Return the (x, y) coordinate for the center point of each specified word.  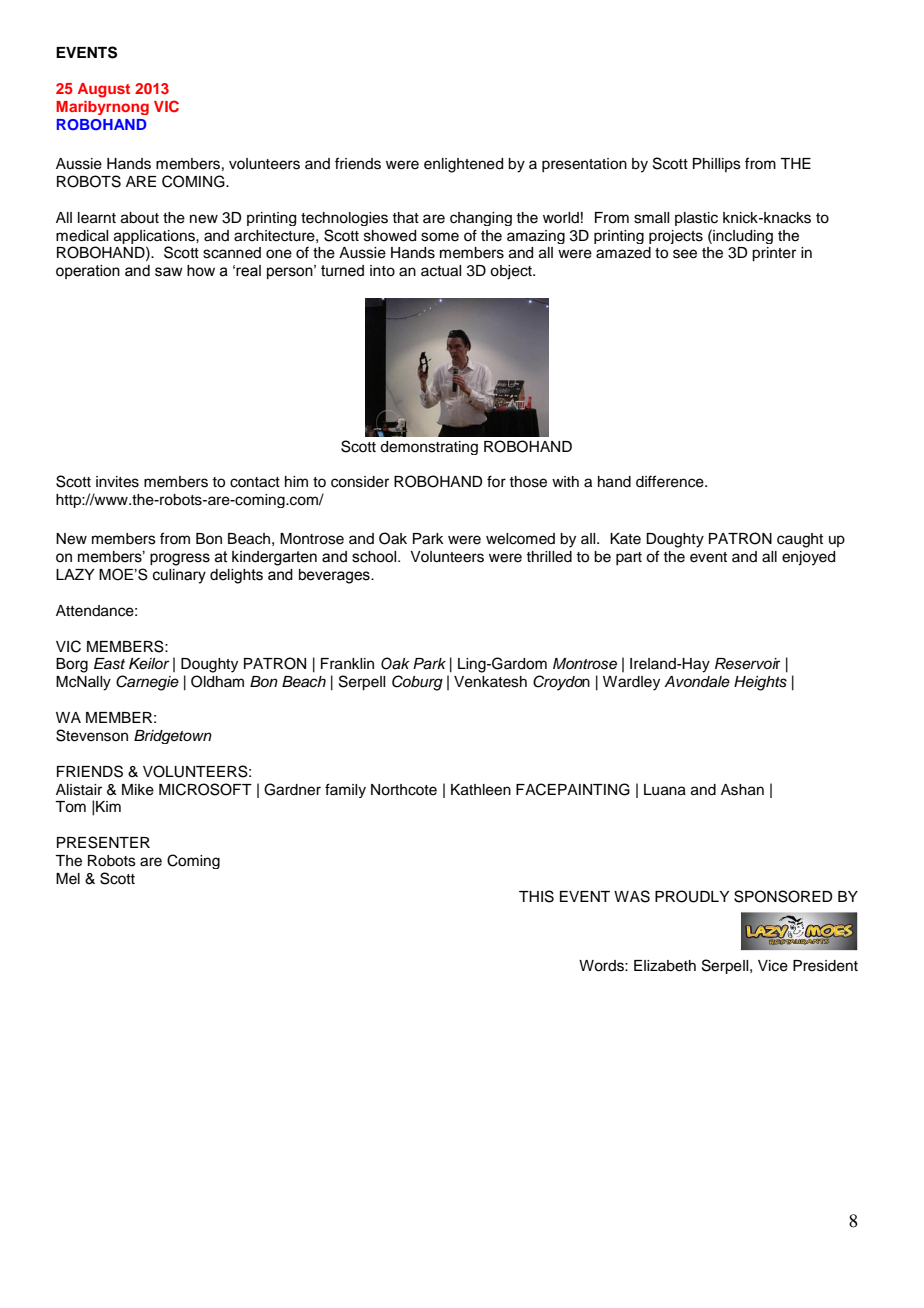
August (104, 90)
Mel (68, 879)
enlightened (463, 165)
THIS (536, 896)
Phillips (717, 165)
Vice (773, 966)
